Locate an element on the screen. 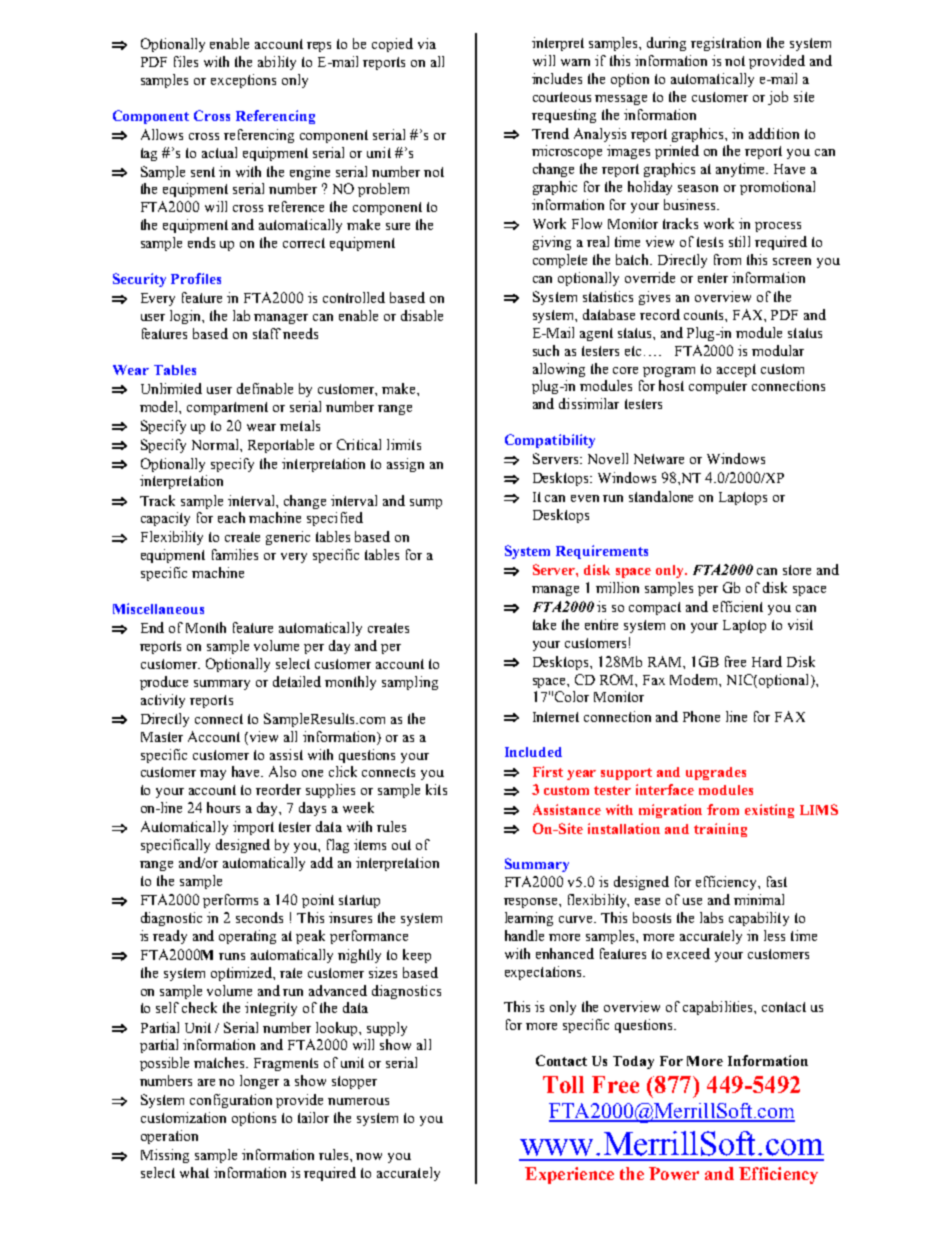  registration is located at coordinates (726, 44).
